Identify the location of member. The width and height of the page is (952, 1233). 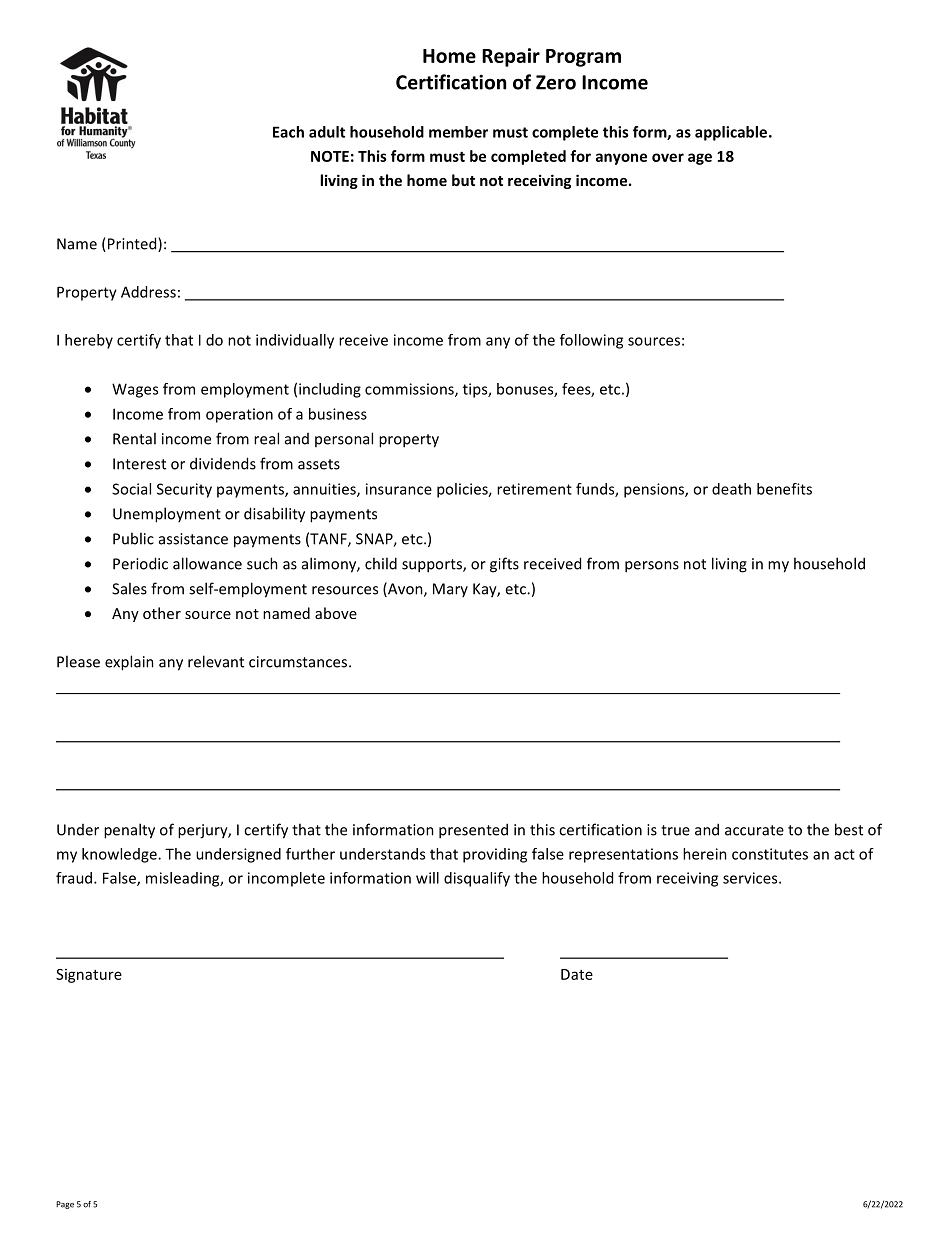
(458, 132).
